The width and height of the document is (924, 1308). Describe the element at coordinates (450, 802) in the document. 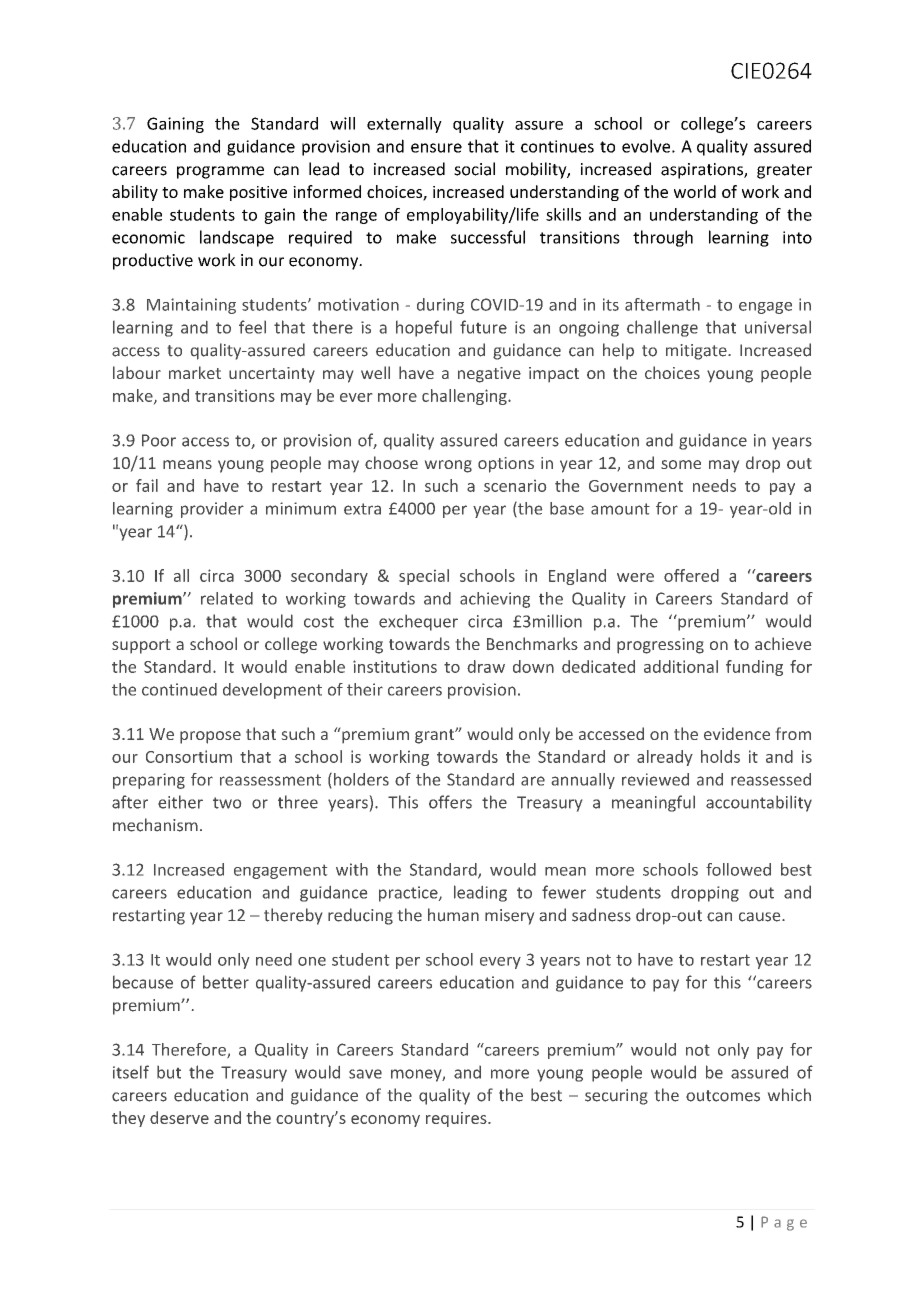

I see `offers` at that location.
